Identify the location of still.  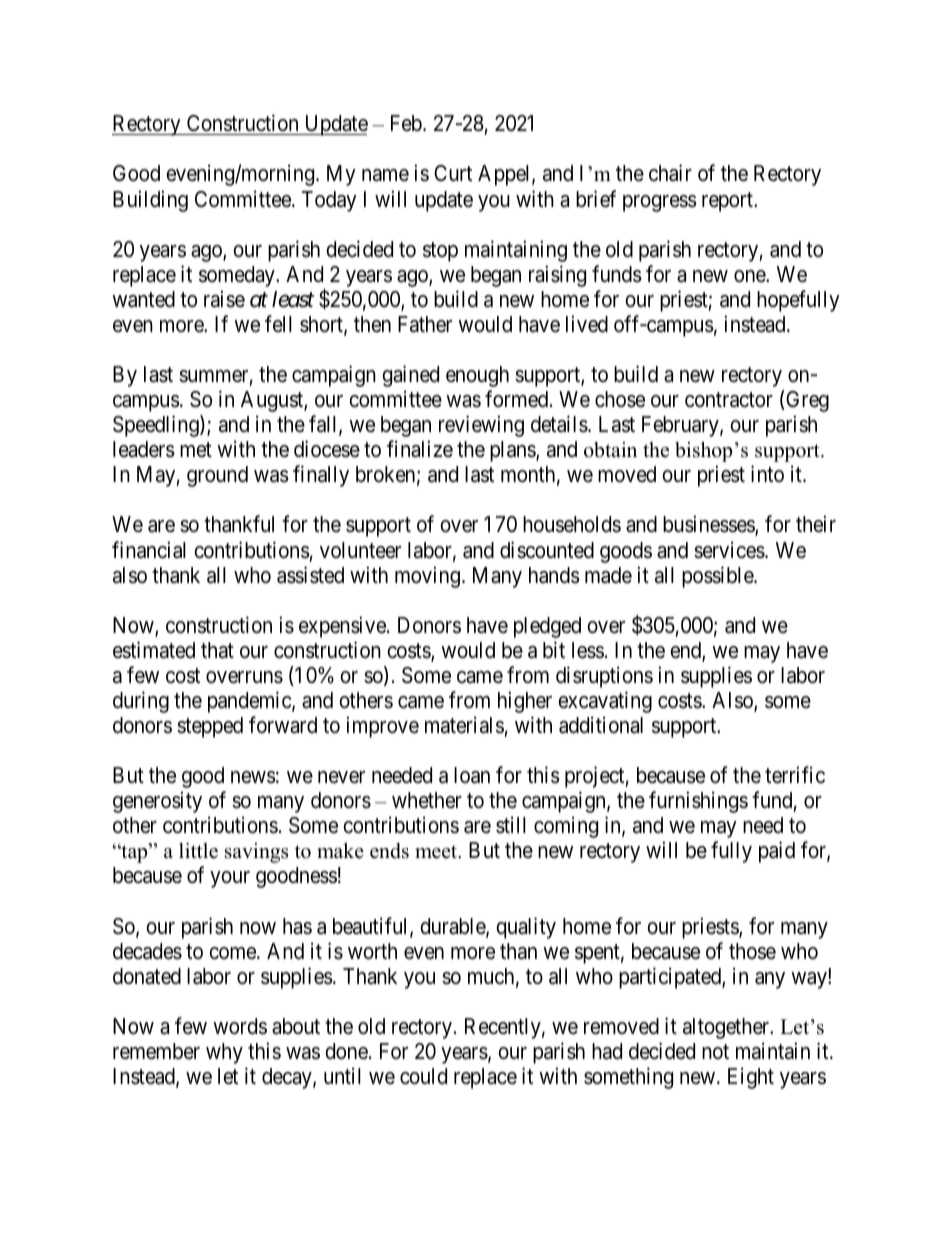
(511, 825).
